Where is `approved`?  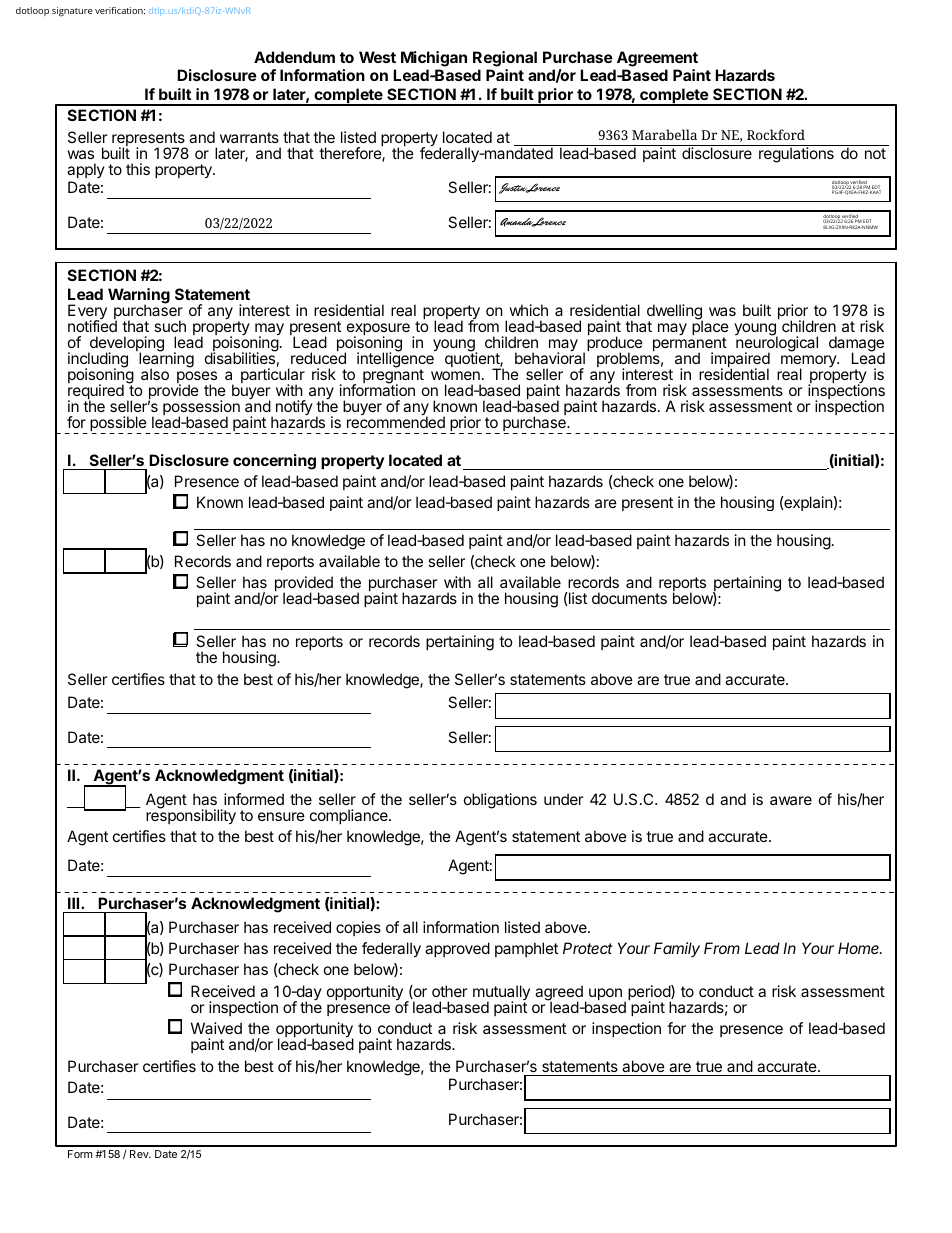
approved is located at coordinates (457, 949).
